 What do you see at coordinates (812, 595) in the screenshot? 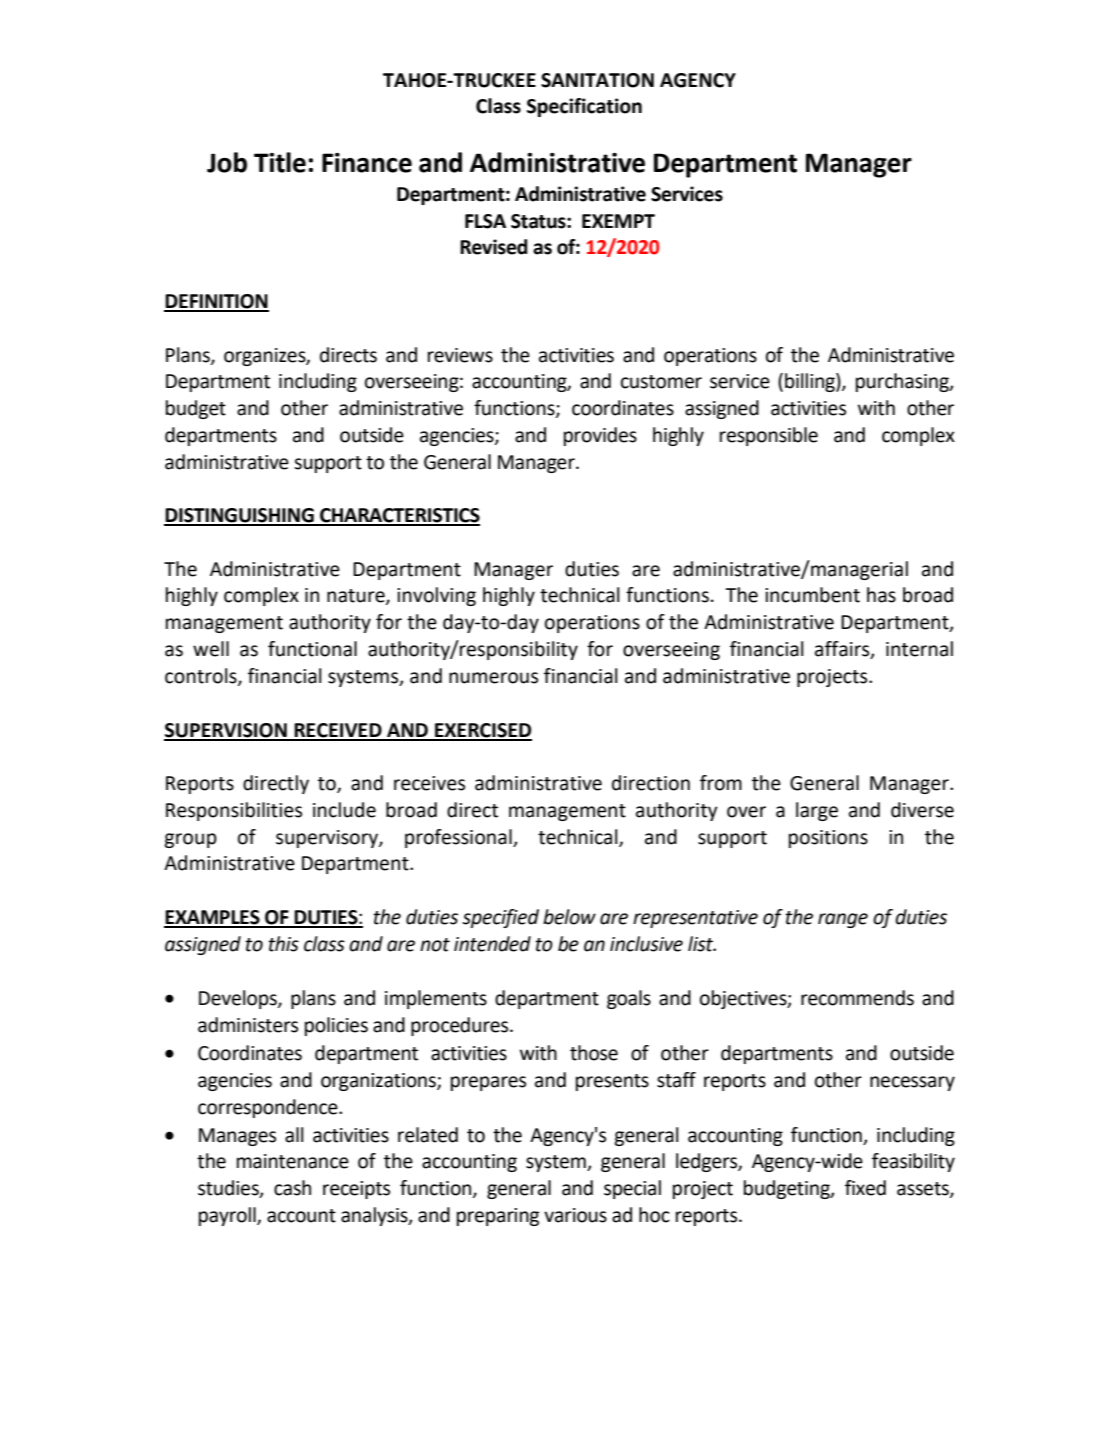
I see `incumbent` at bounding box center [812, 595].
